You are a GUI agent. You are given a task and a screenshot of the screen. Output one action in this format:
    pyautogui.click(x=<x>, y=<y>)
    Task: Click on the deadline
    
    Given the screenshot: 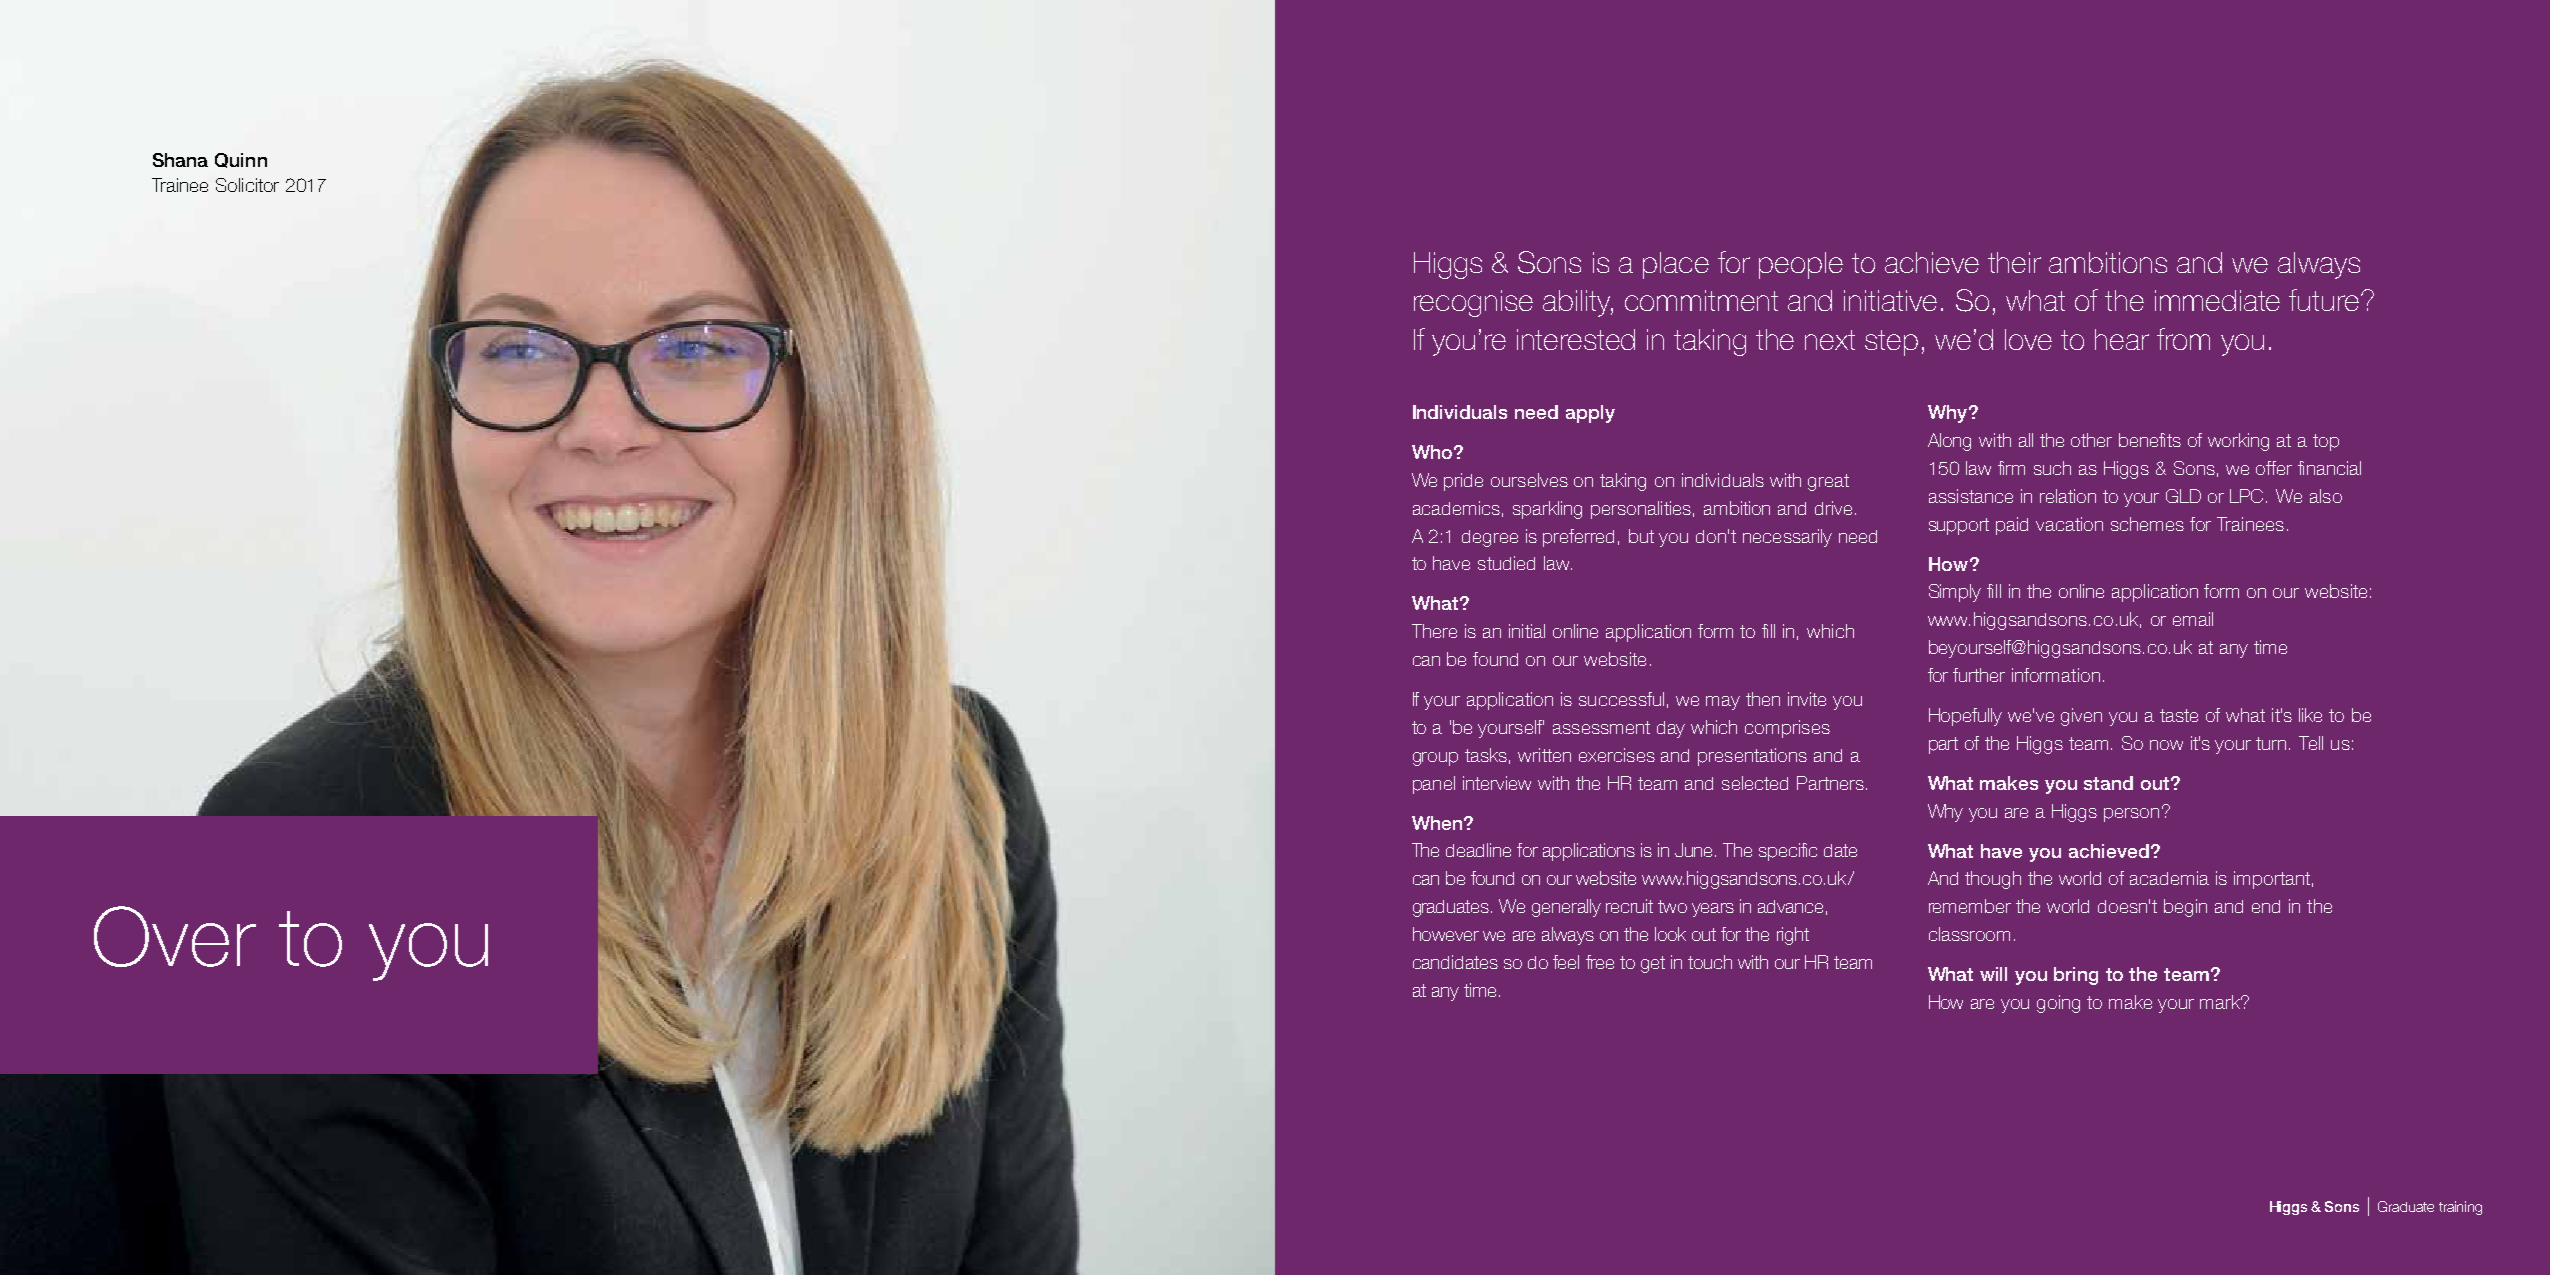 What is the action you would take?
    pyautogui.click(x=1478, y=850)
